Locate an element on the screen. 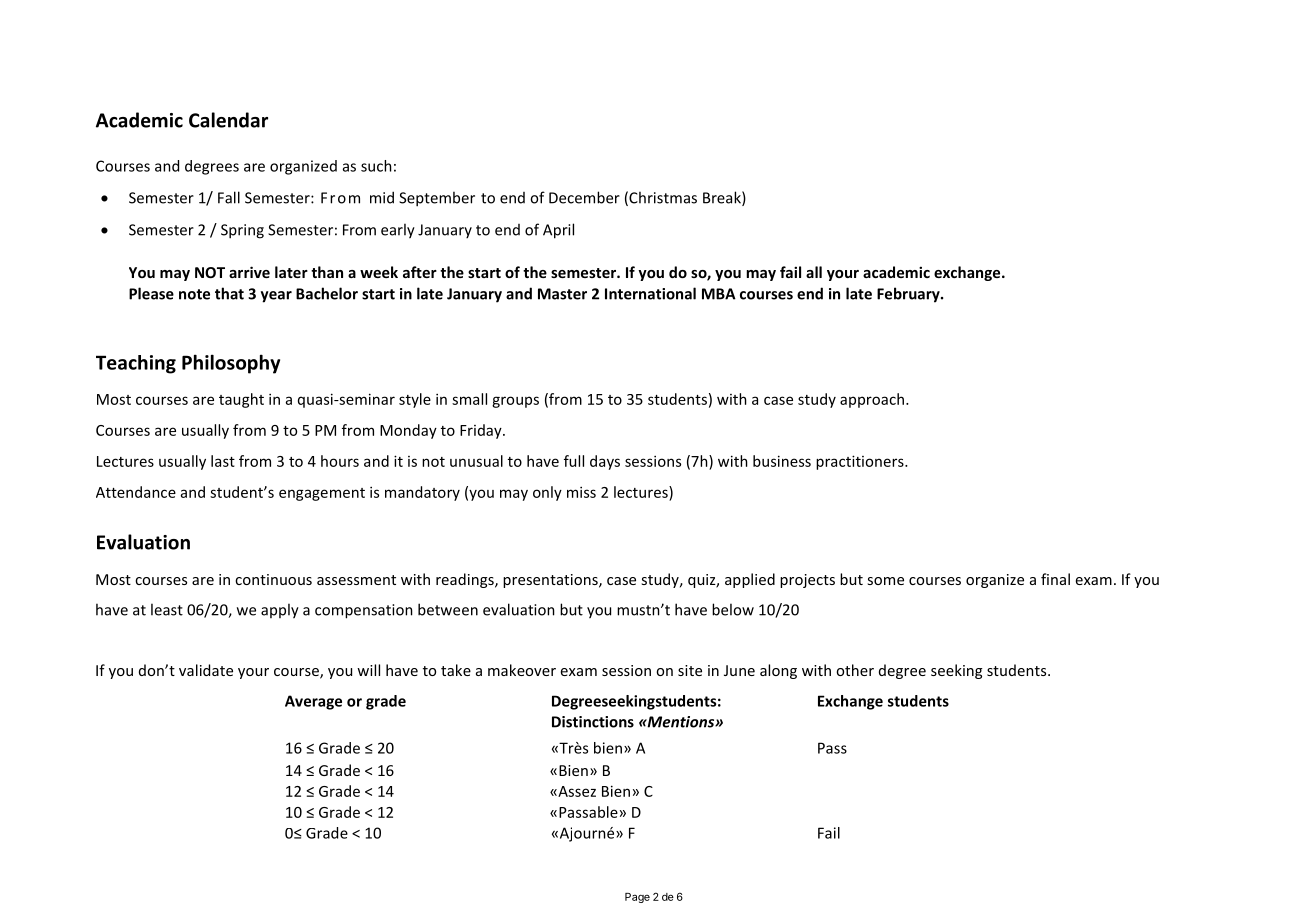 Image resolution: width=1308 pixels, height=924 pixels. makeover is located at coordinates (522, 670).
